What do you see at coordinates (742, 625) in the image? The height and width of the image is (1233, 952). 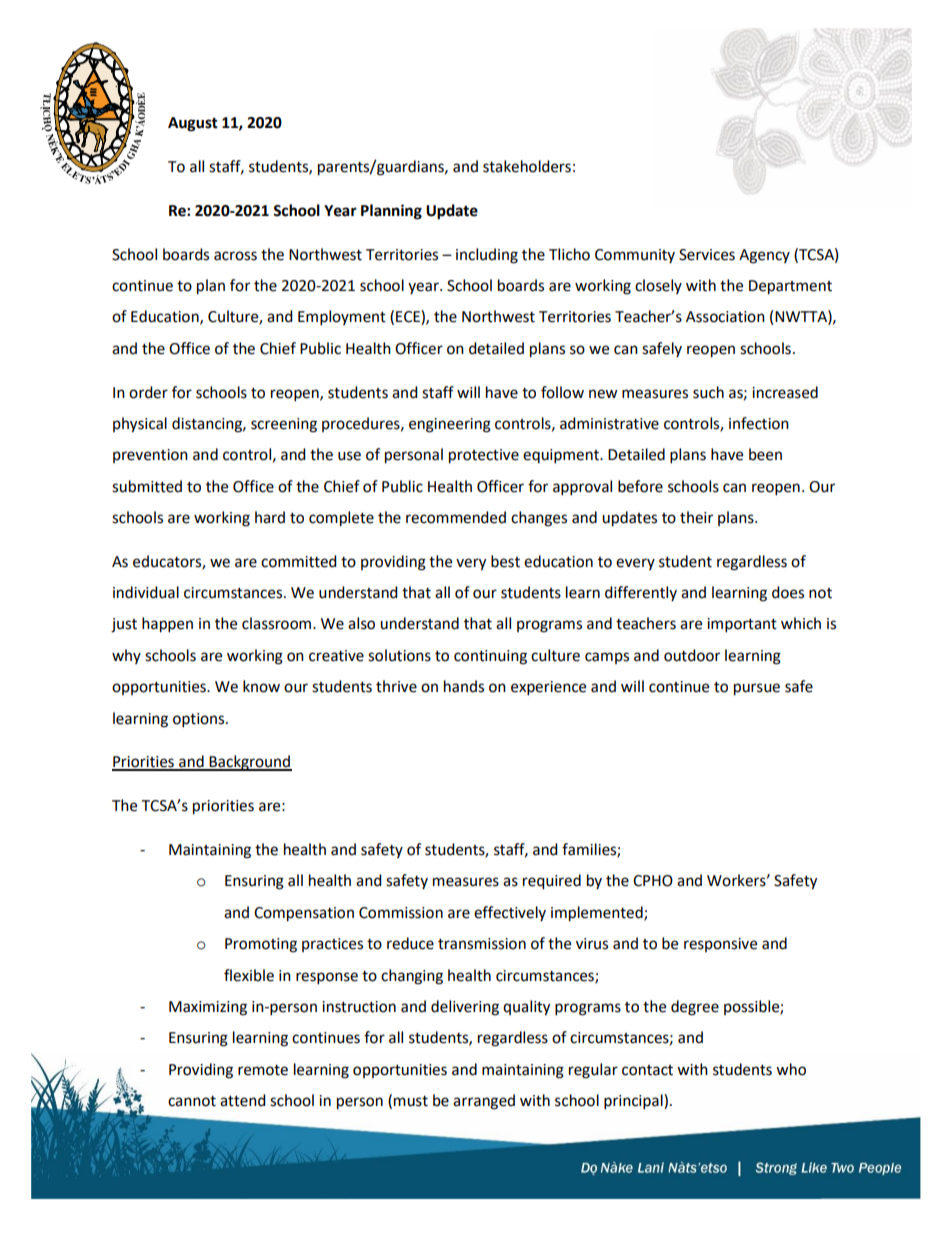 I see `important` at bounding box center [742, 625].
